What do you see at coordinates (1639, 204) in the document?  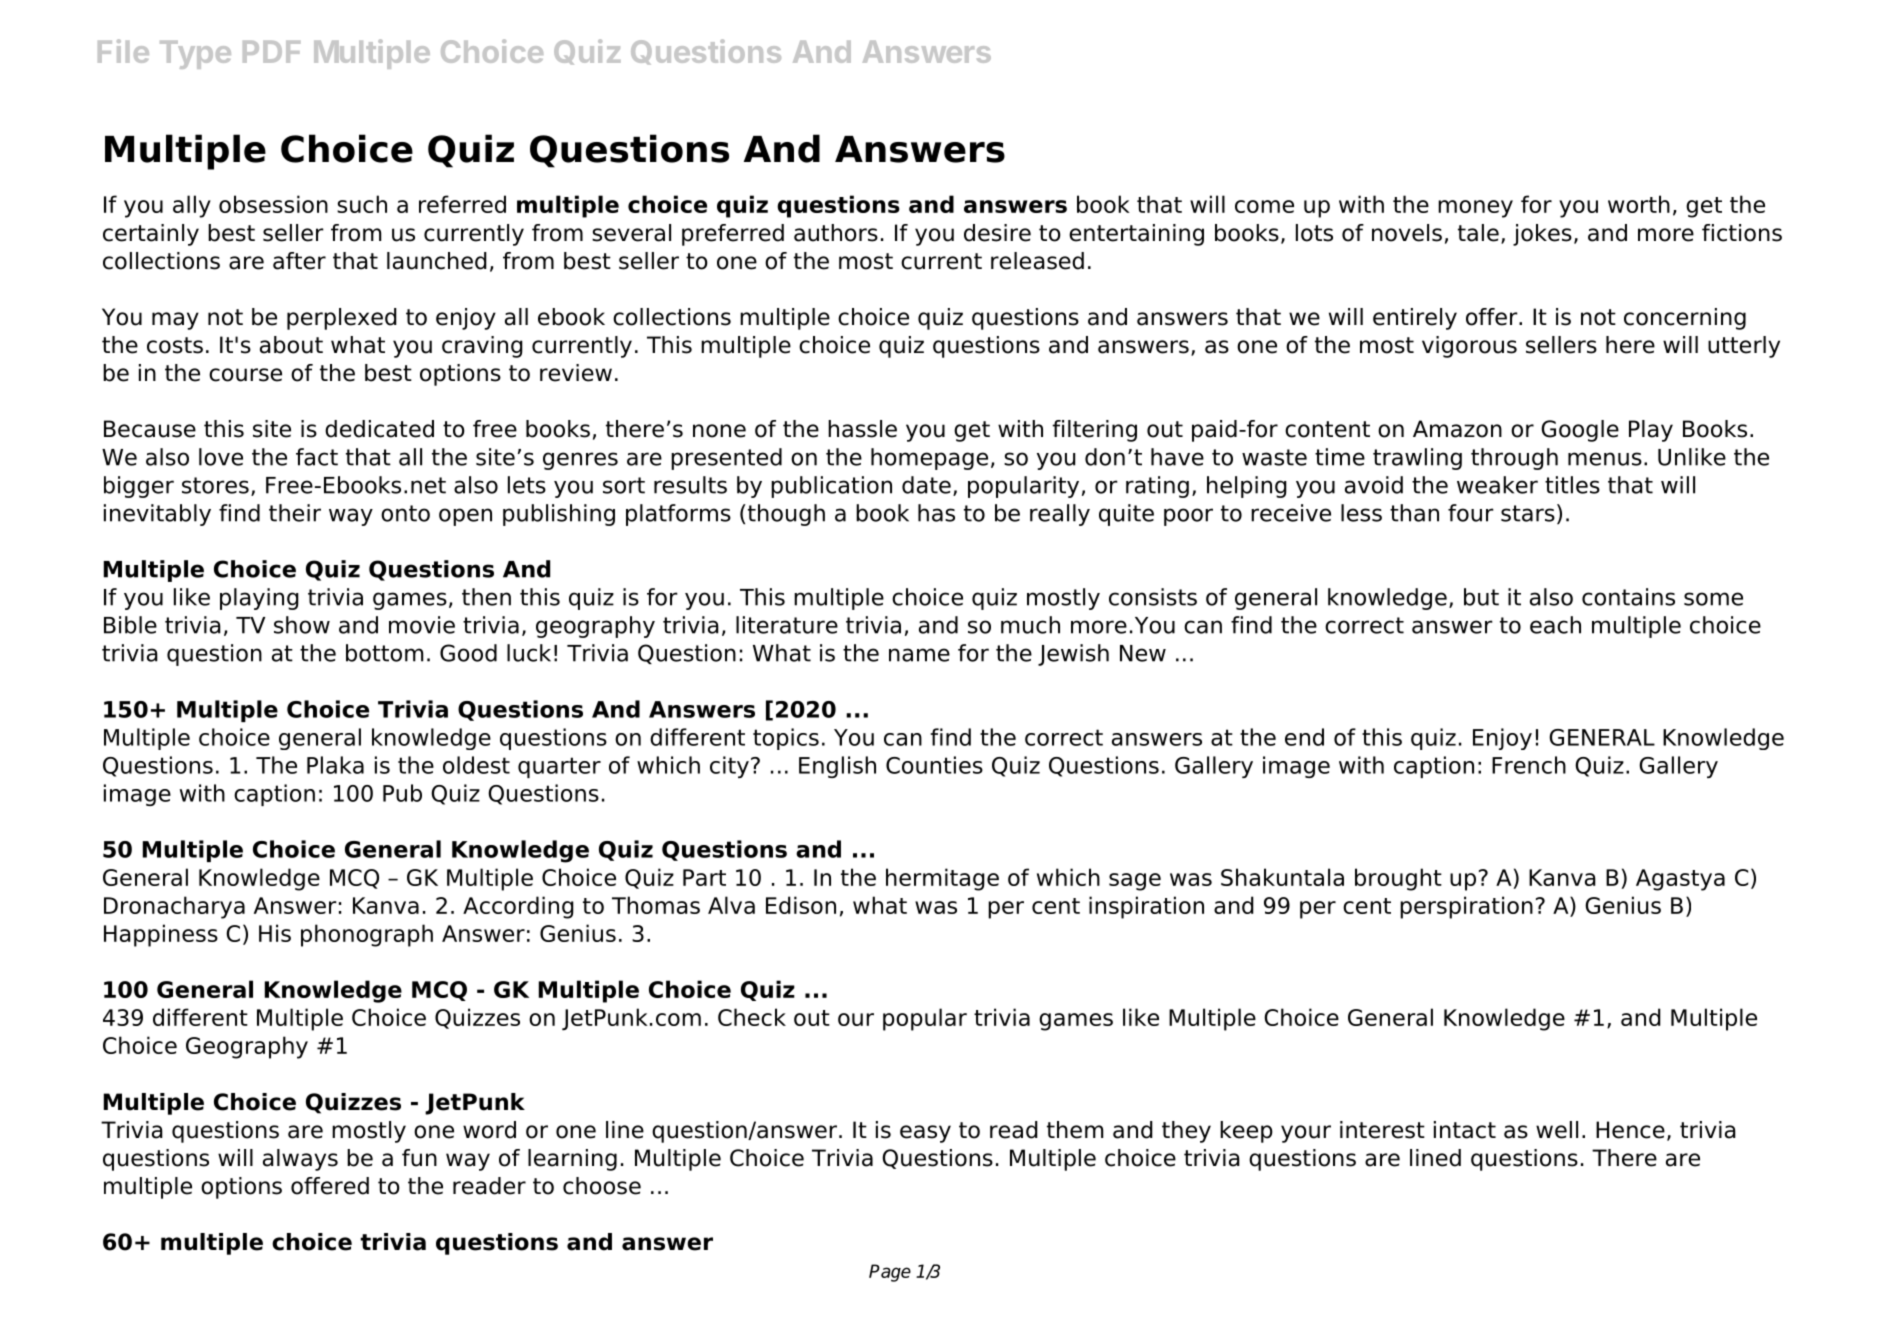 I see `worth` at bounding box center [1639, 204].
